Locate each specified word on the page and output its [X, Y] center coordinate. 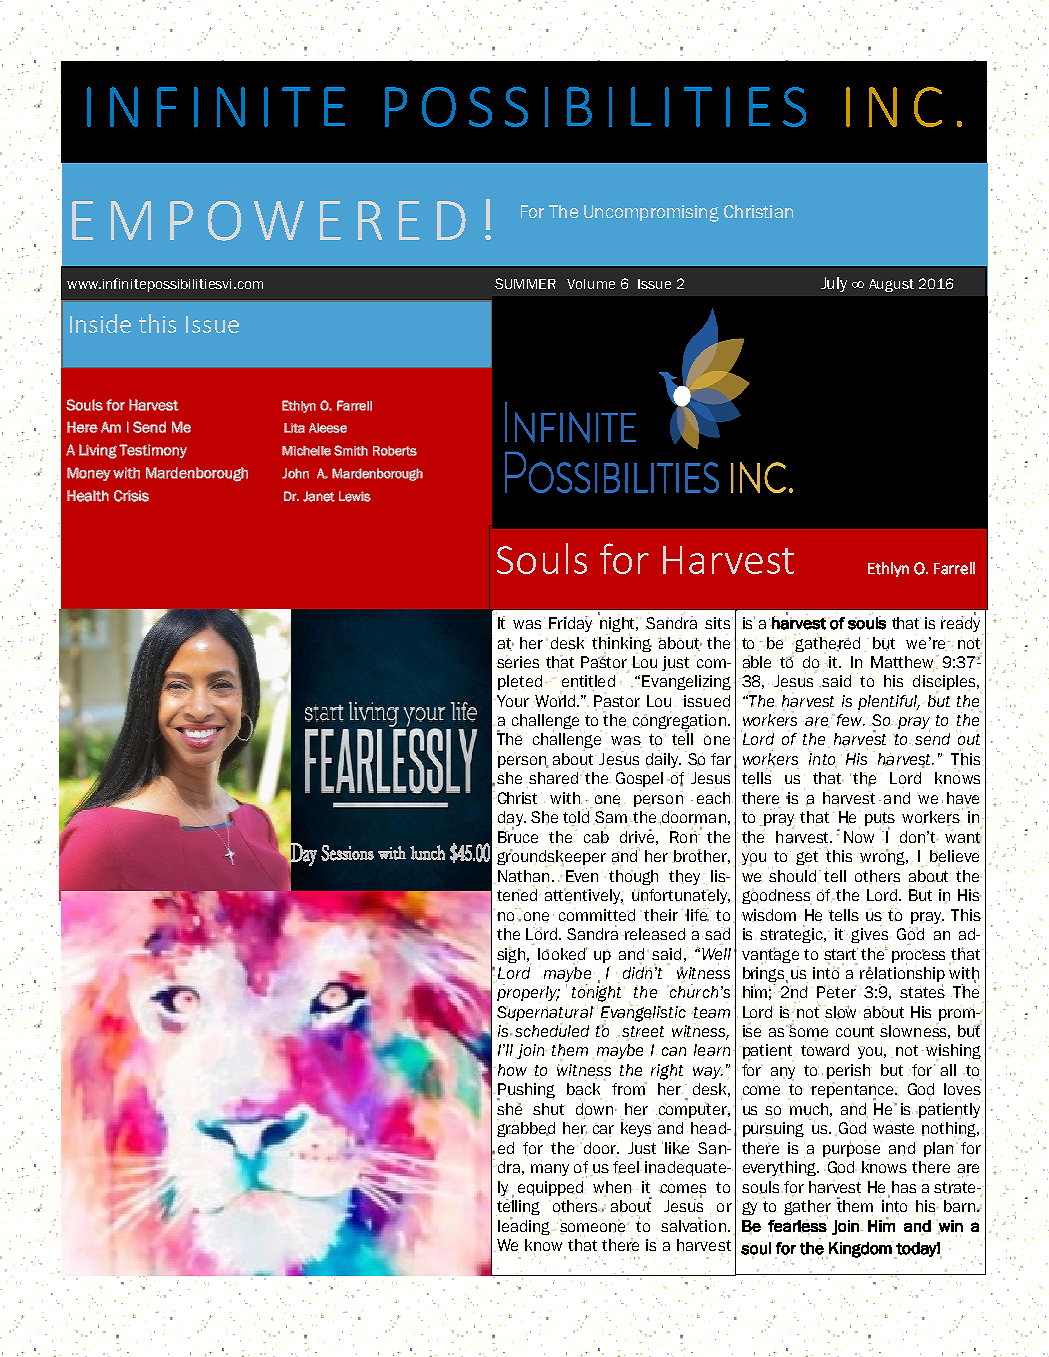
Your [512, 701]
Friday [571, 623]
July [834, 284]
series [517, 662]
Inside [100, 323]
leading [524, 1226]
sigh [512, 954]
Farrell [954, 568]
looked [562, 954]
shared [555, 778]
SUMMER [525, 283]
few [849, 719]
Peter [837, 991]
